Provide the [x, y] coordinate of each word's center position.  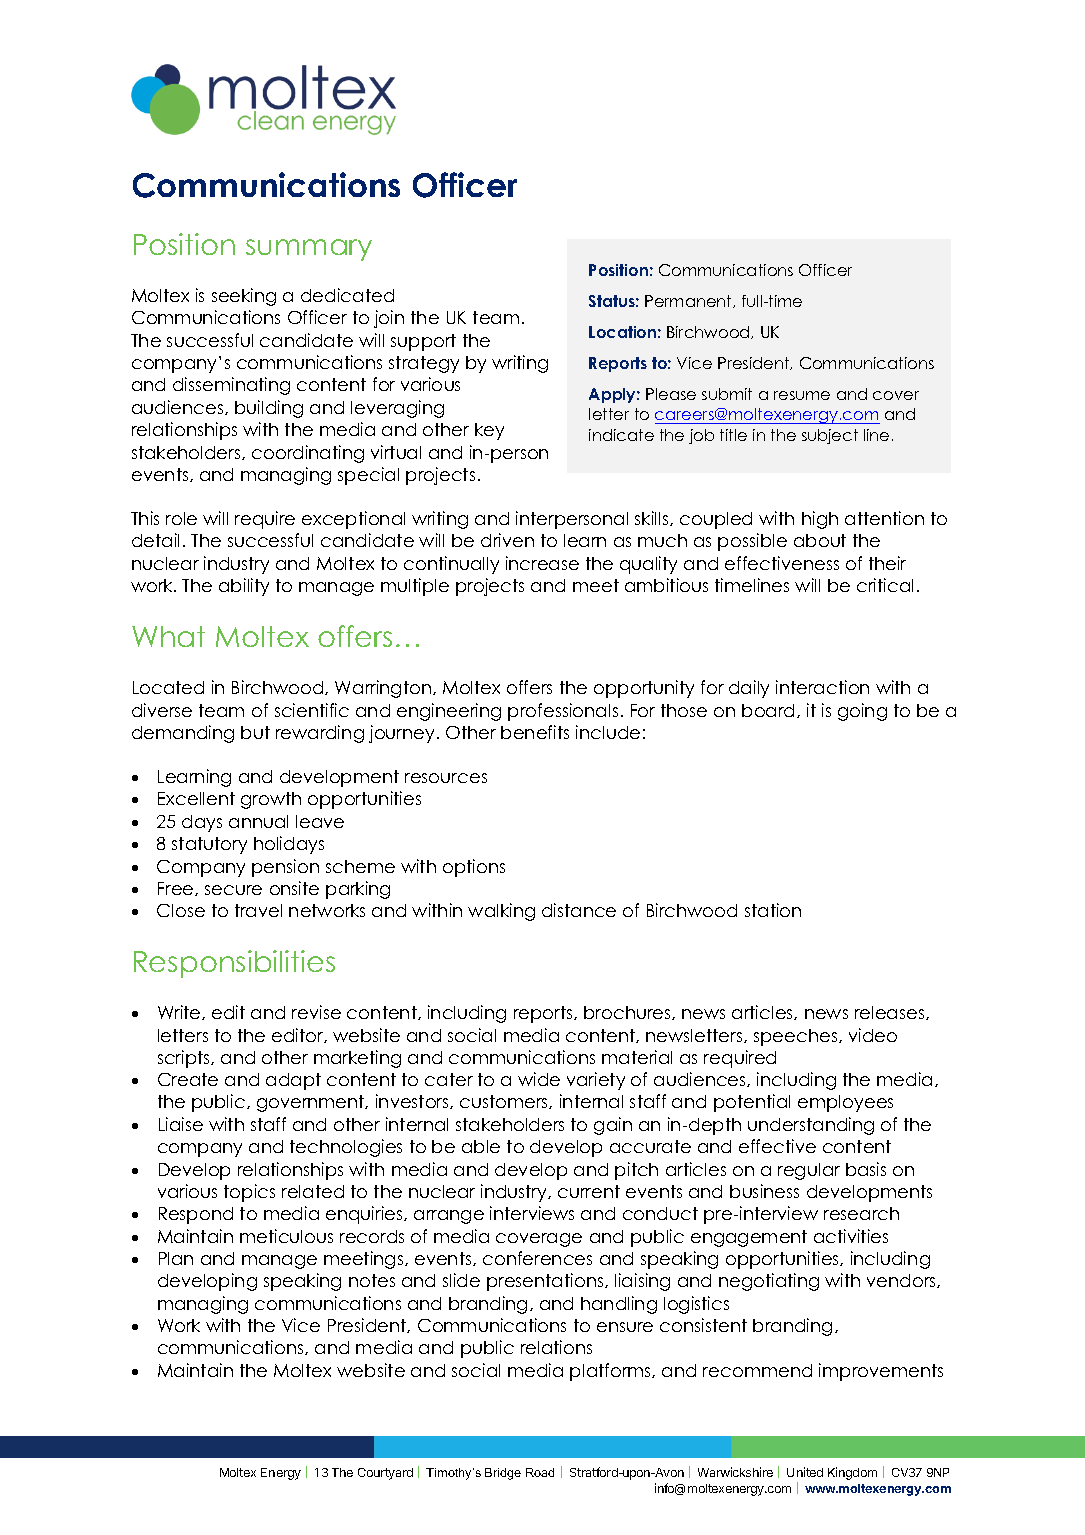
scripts [185, 1059]
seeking [244, 297]
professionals [563, 712]
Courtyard [385, 1474]
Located [168, 687]
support [423, 342]
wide [539, 1079]
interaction [822, 687]
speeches [797, 1037]
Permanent [689, 301]
